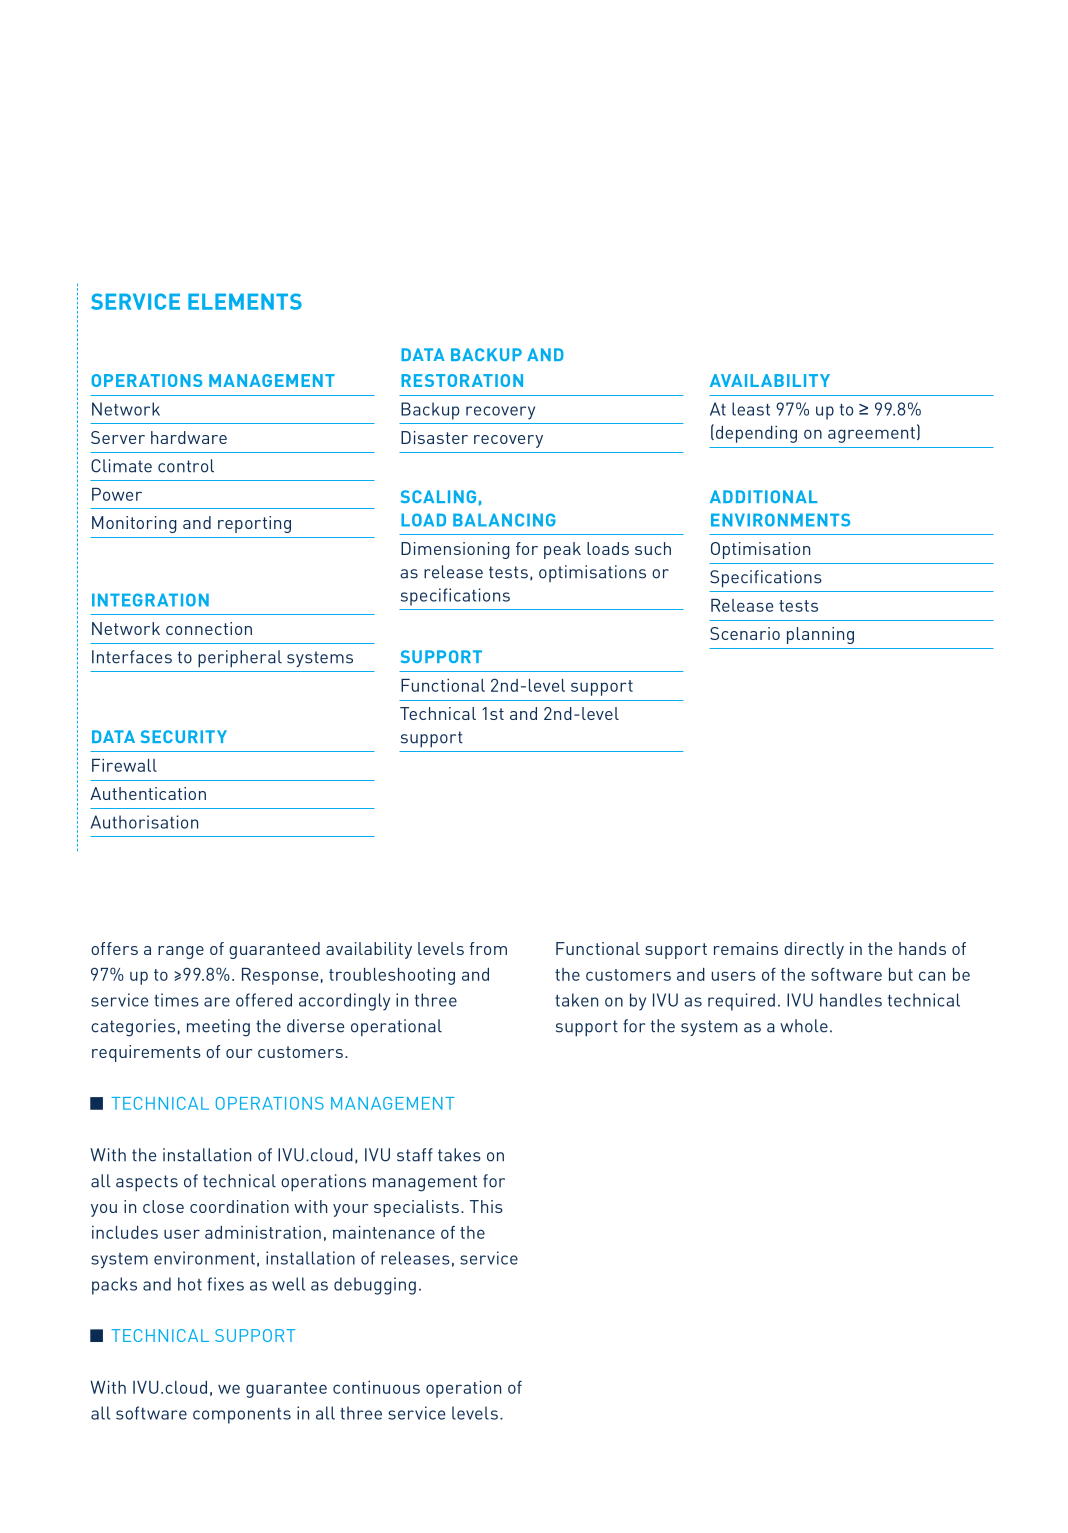 Image resolution: width=1068 pixels, height=1533 pixels. Describe the element at coordinates (242, 1416) in the screenshot. I see `components` at that location.
